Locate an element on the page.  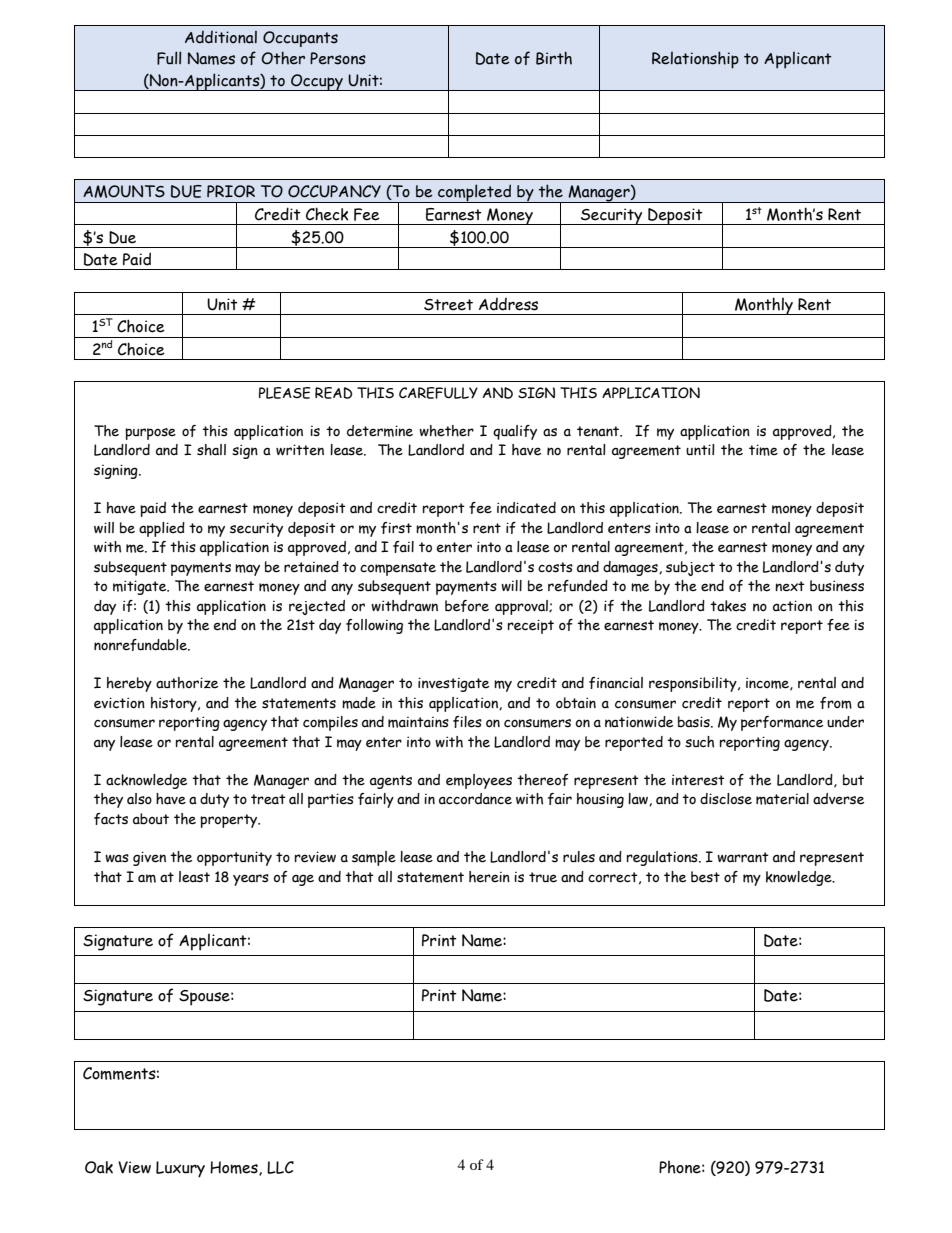
Luxury is located at coordinates (180, 1169).
